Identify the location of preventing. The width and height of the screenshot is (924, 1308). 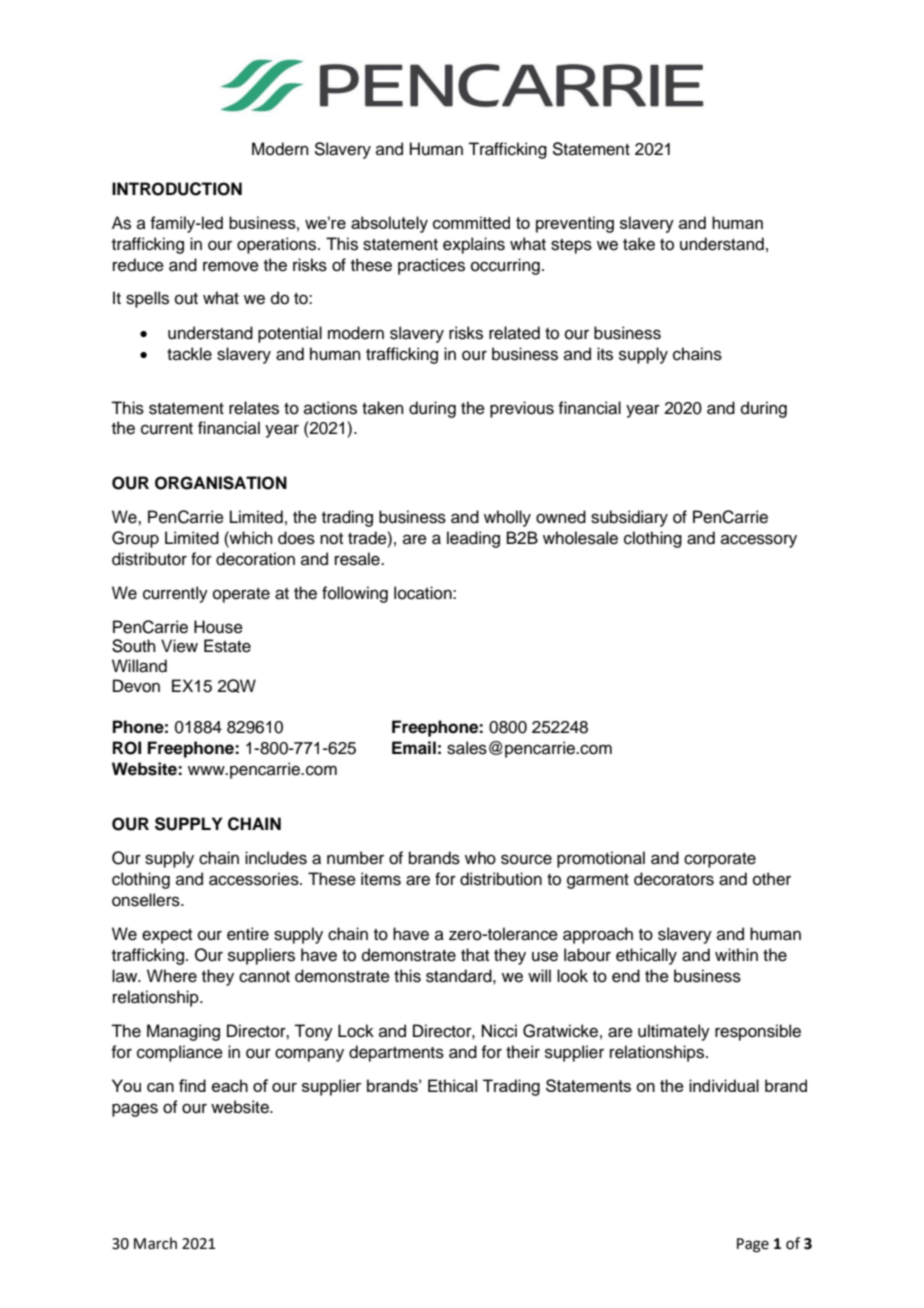
(575, 224).
